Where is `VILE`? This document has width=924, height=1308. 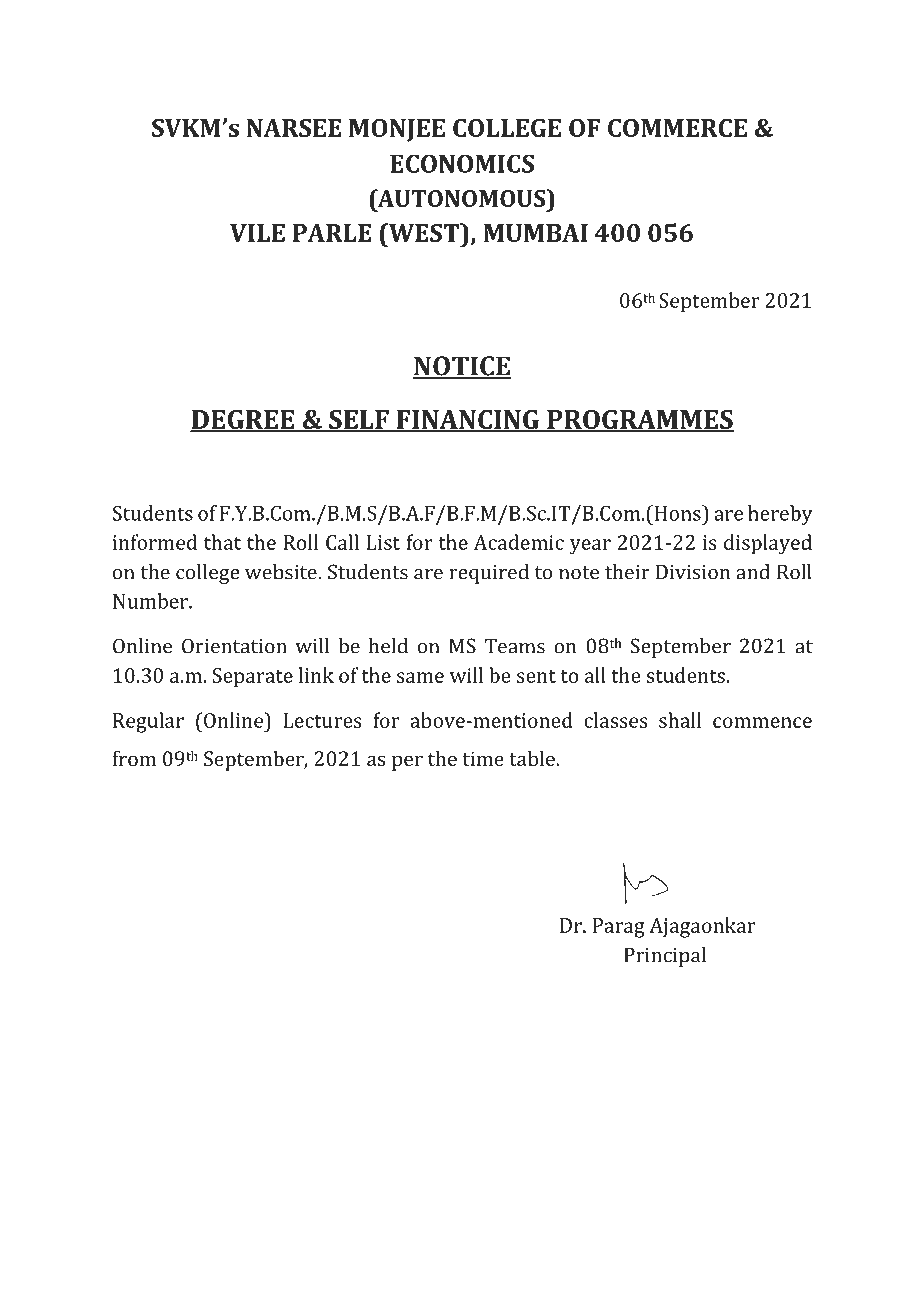 VILE is located at coordinates (257, 233).
